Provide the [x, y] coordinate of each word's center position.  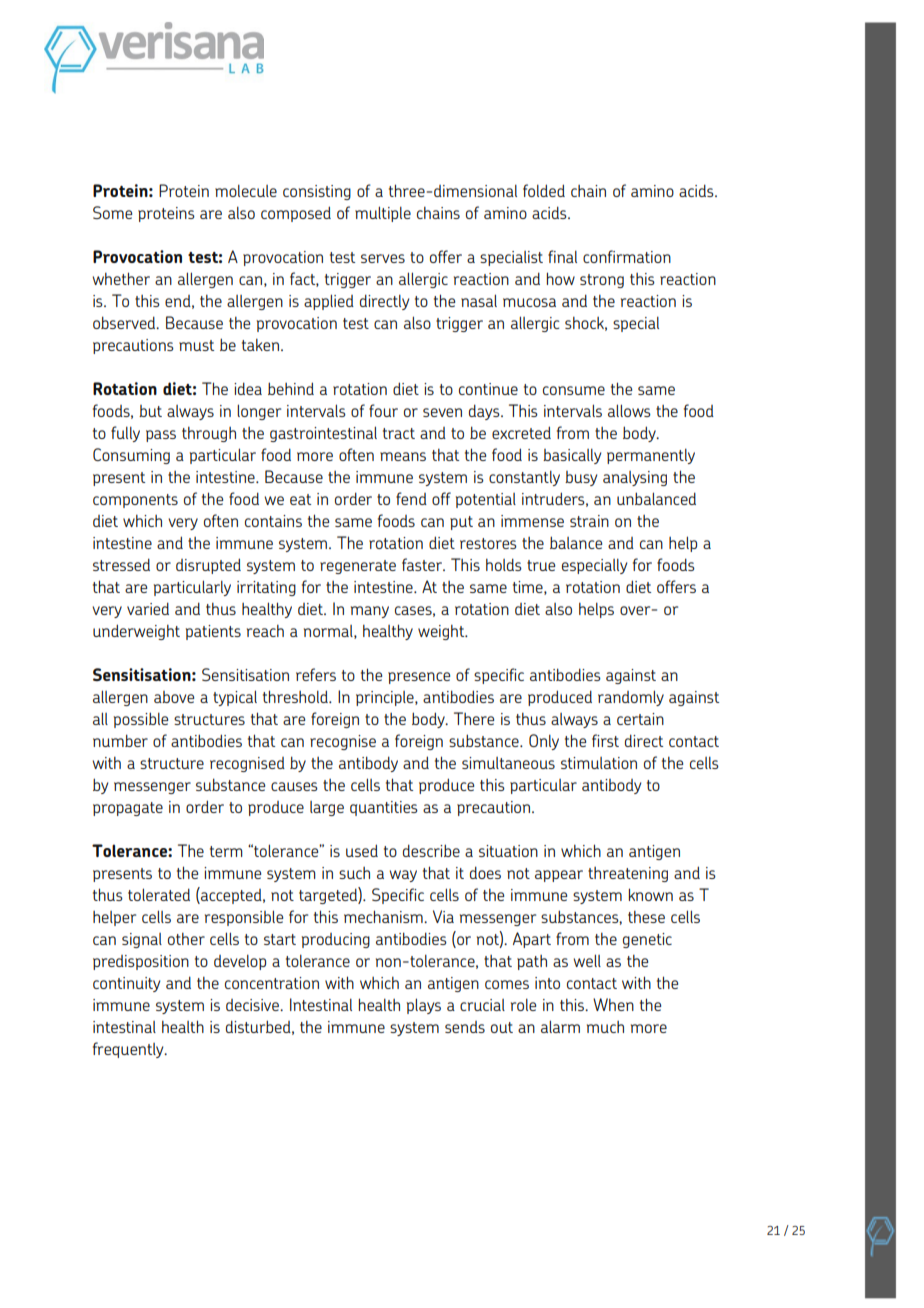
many [370, 612]
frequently [129, 1050]
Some [112, 212]
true [541, 565]
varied [148, 608]
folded [544, 190]
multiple [383, 214]
